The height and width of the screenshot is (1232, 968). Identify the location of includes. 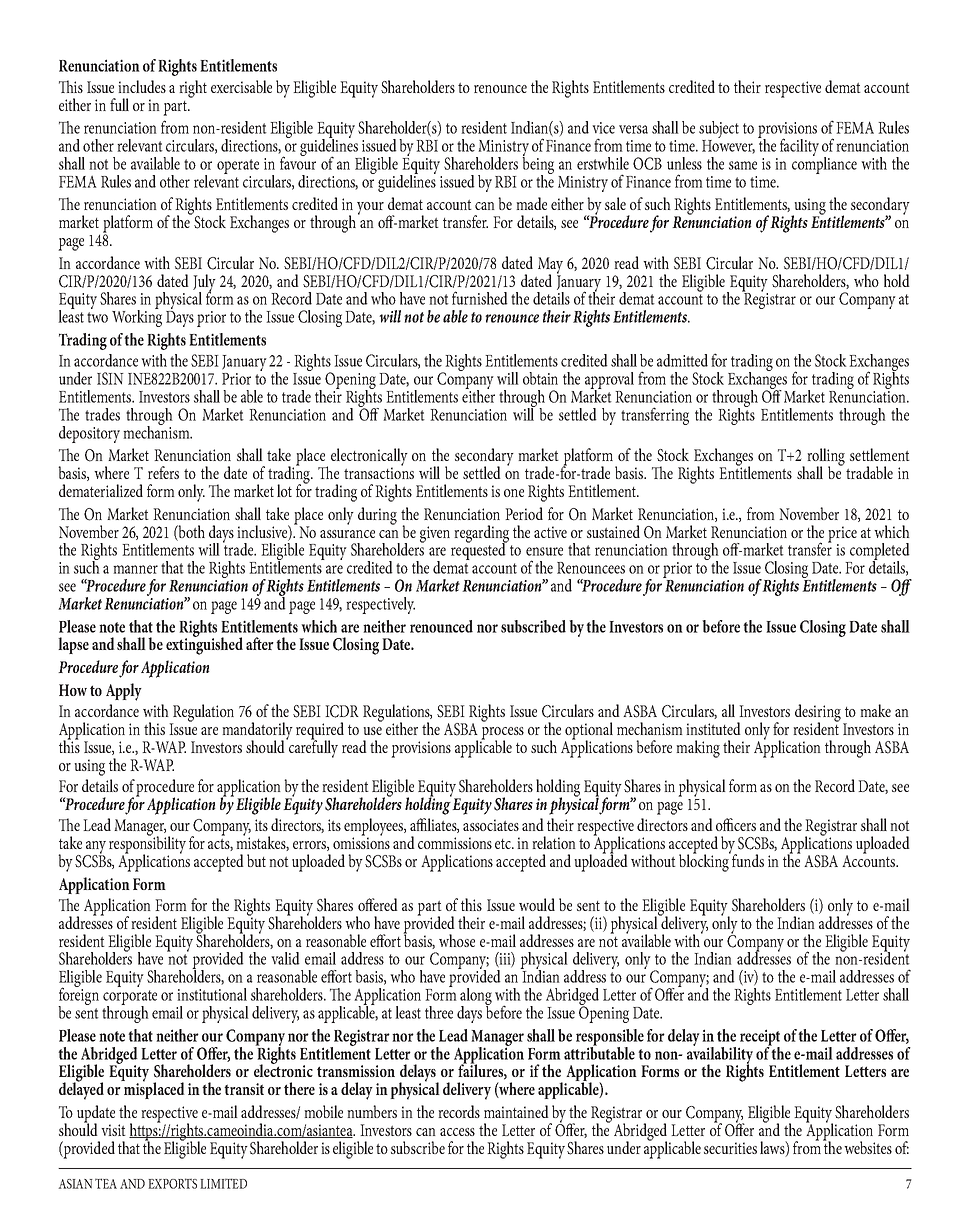
(142, 86).
